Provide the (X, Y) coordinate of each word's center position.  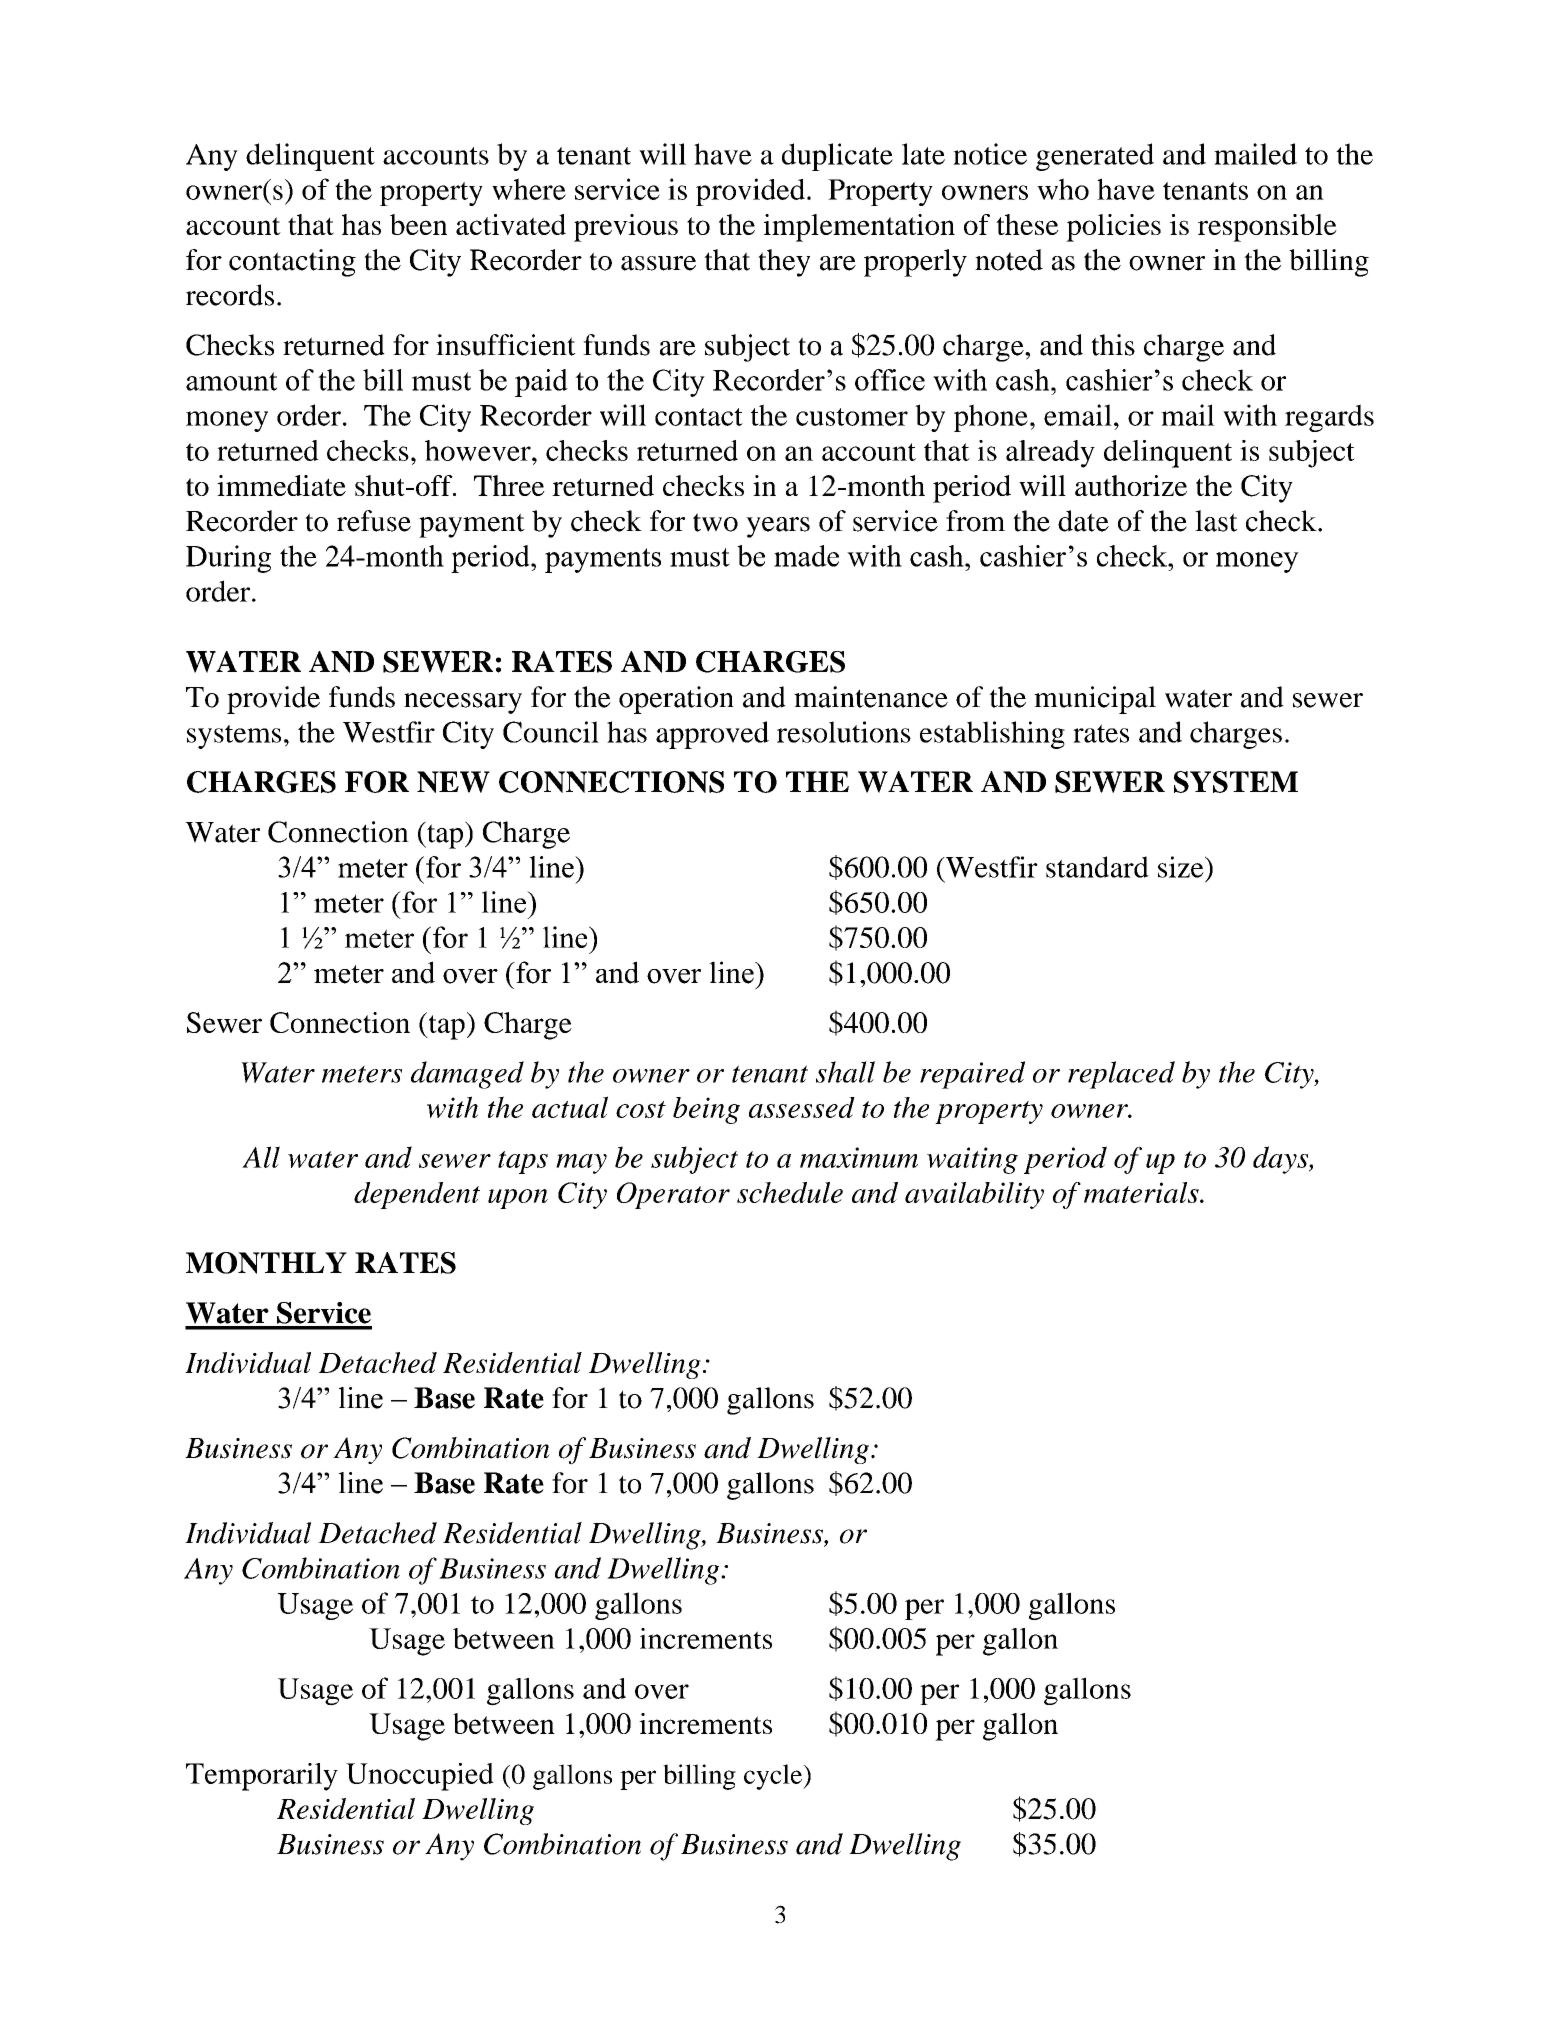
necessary (463, 703)
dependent (417, 1195)
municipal (1095, 700)
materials (1142, 1192)
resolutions (844, 732)
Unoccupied (420, 1777)
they (784, 263)
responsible (1267, 228)
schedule (790, 1192)
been (418, 224)
